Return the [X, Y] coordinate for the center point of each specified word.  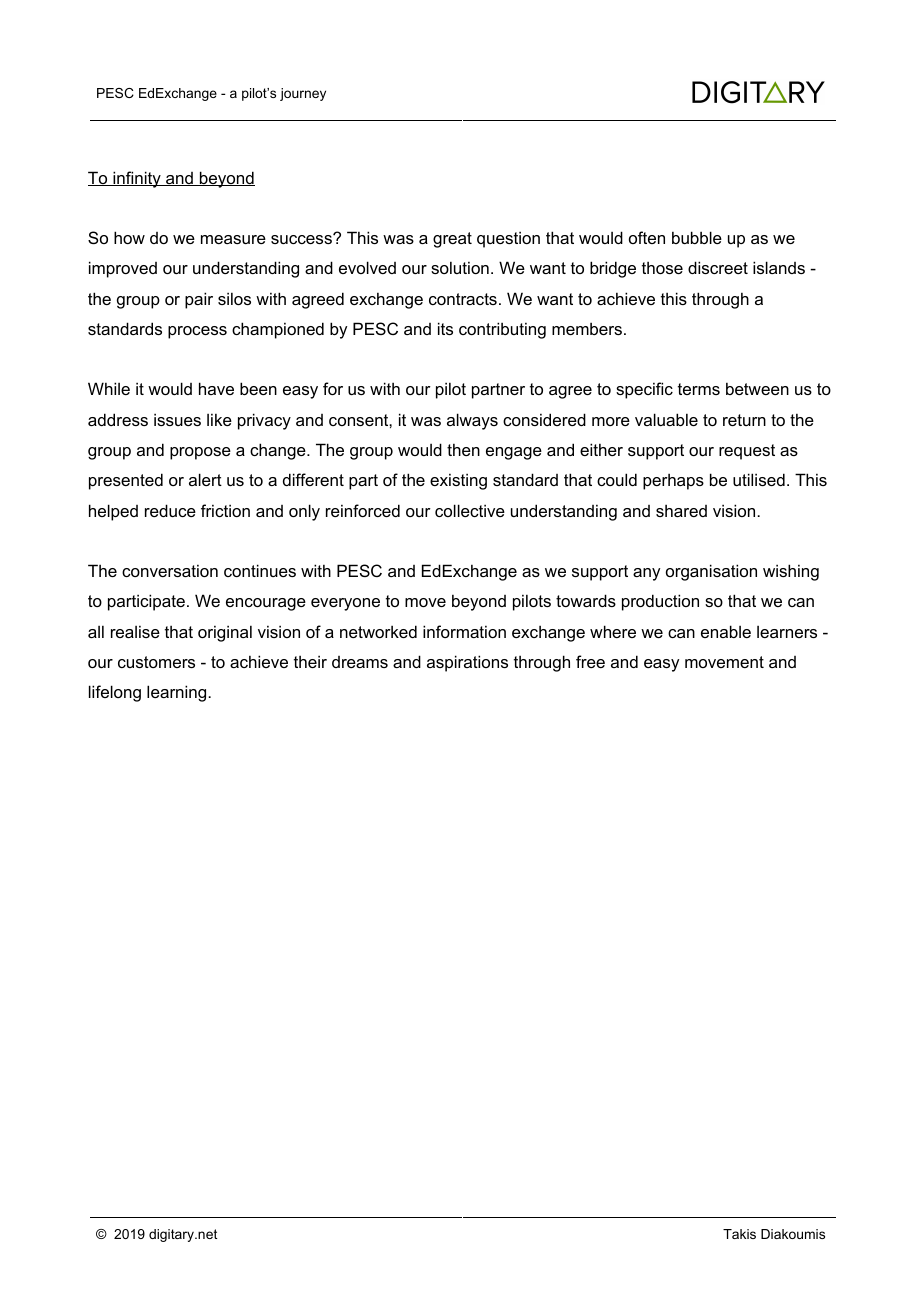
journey [303, 94]
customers [156, 662]
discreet [718, 267]
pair [199, 300]
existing [458, 481]
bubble [697, 237]
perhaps [673, 481]
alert [205, 479]
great [452, 240]
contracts [463, 299]
